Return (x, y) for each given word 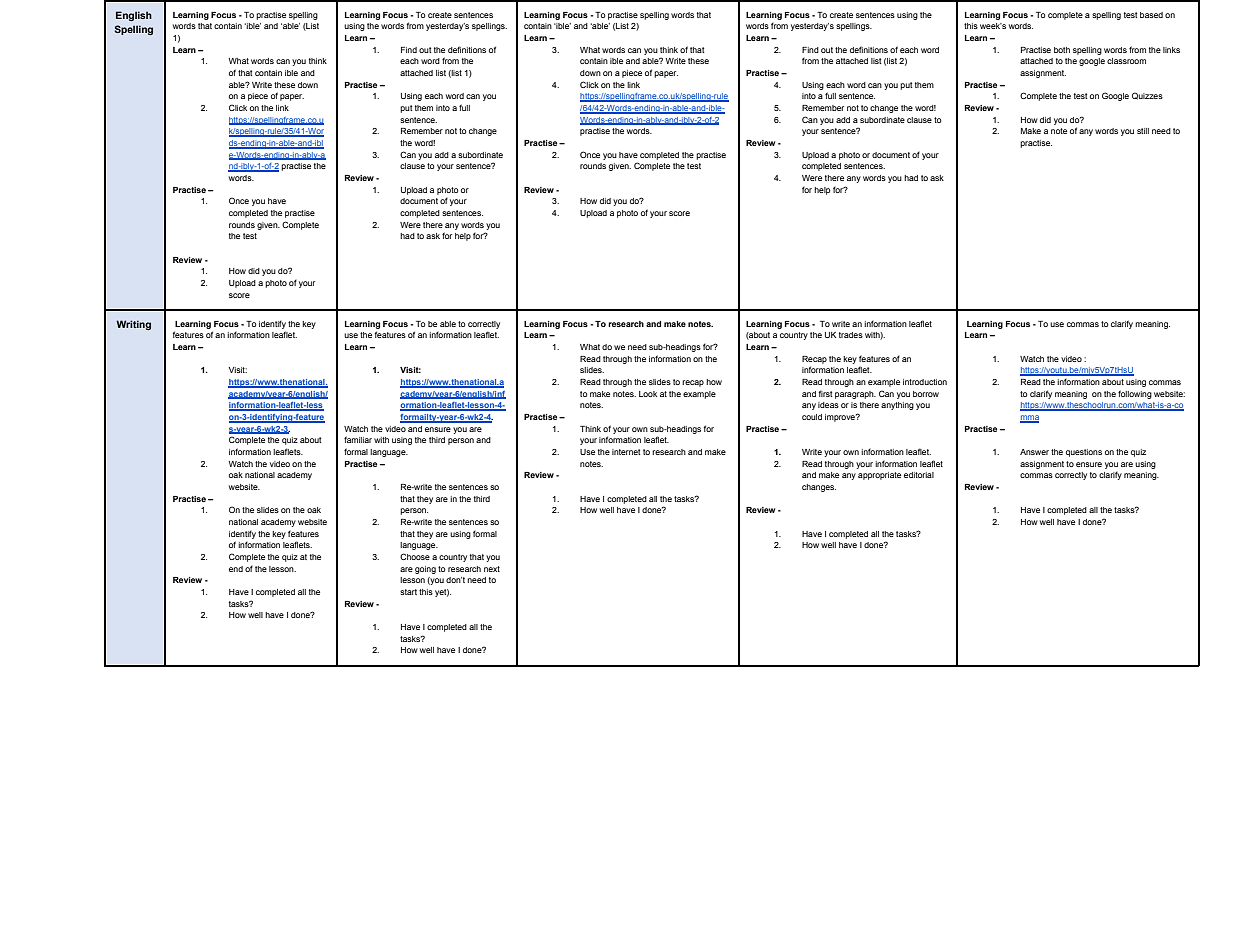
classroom (1126, 61)
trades (851, 335)
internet (626, 452)
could (812, 417)
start (408, 592)
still (1143, 131)
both (1062, 50)
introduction (925, 382)
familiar (358, 439)
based (1151, 15)
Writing (133, 325)
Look (648, 394)
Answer (1034, 452)
